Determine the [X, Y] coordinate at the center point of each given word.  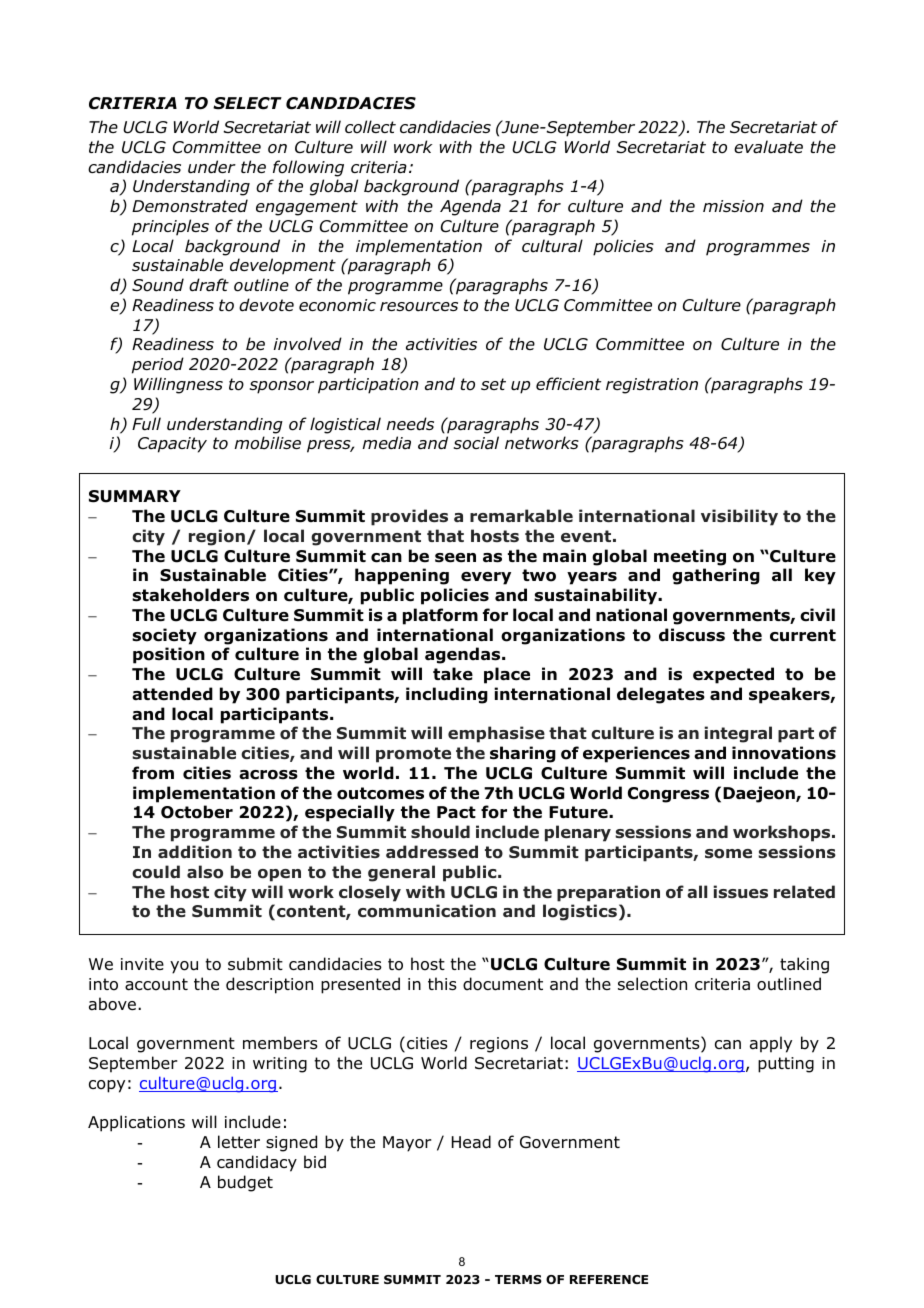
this [442, 983]
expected [733, 675]
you [184, 967]
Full [146, 424]
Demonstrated [190, 206]
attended [172, 694]
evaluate [768, 147]
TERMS [518, 1279]
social [476, 443]
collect [370, 127]
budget [245, 1183]
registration [652, 386]
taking [804, 965]
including [447, 695]
